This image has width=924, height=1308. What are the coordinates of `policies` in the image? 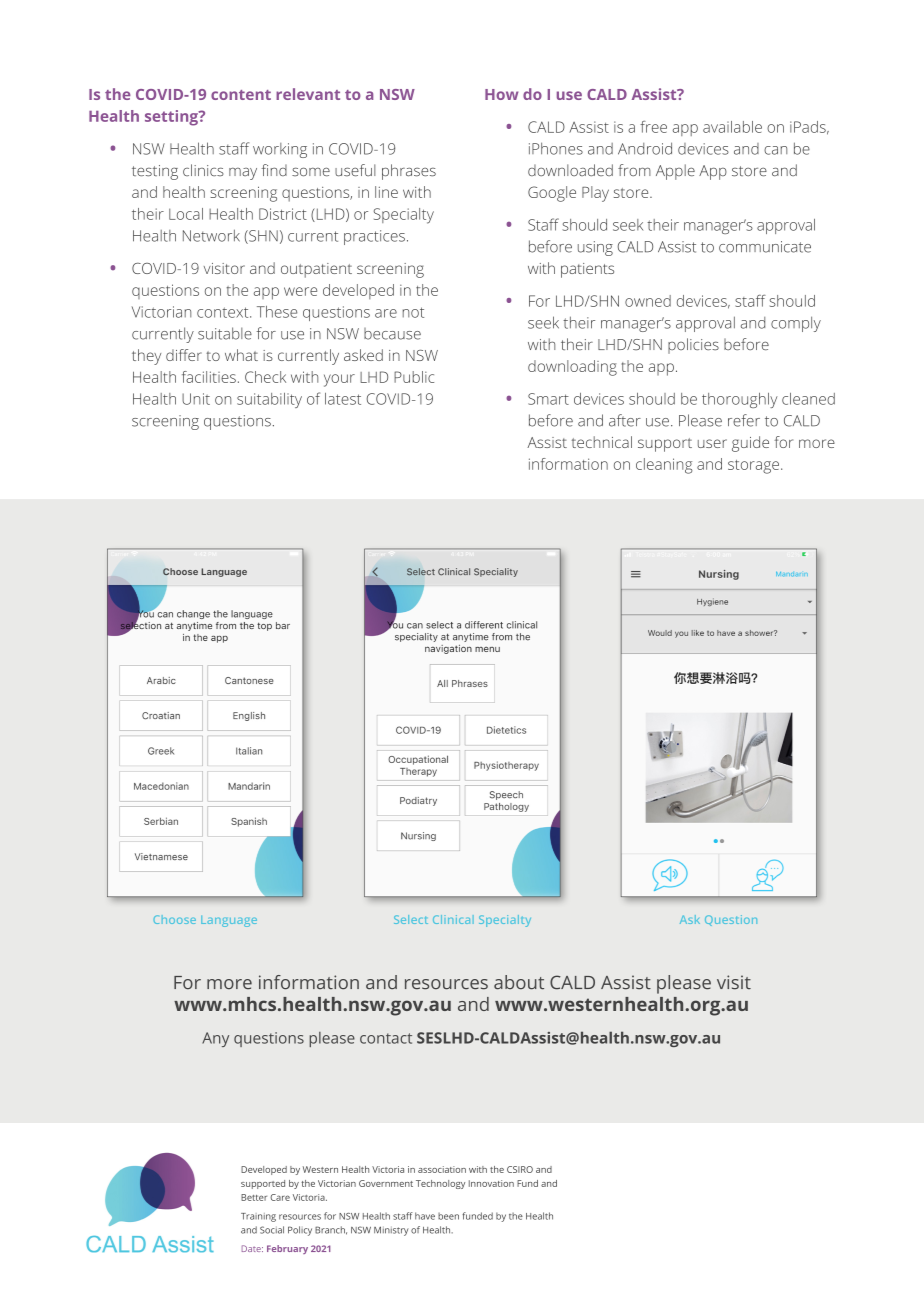 It's located at (693, 346).
